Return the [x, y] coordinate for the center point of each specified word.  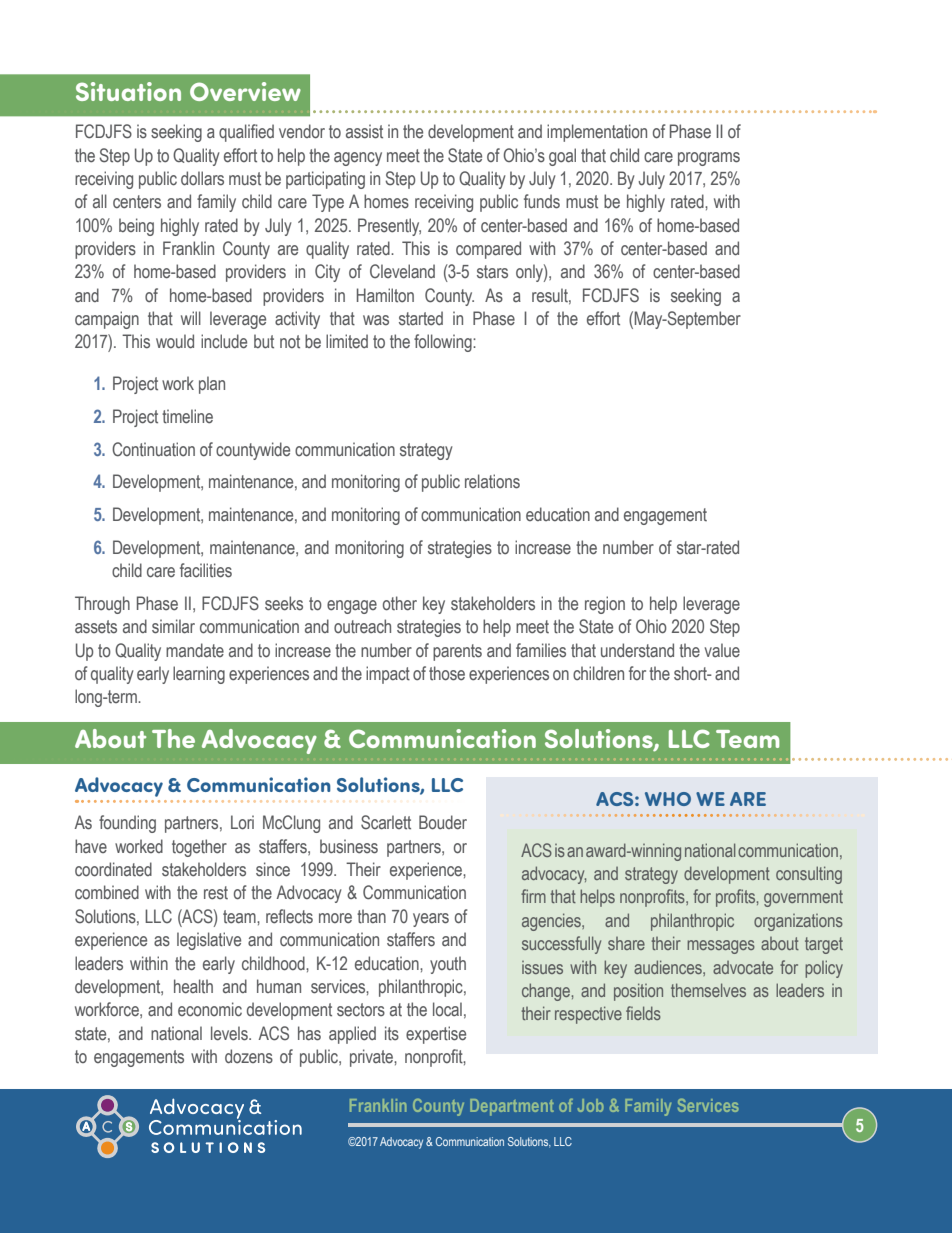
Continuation [153, 449]
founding [127, 824]
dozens [249, 1056]
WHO [668, 799]
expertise [436, 1035]
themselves [708, 990]
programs [709, 159]
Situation [128, 91]
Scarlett [386, 822]
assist [364, 131]
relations [492, 481]
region [605, 605]
